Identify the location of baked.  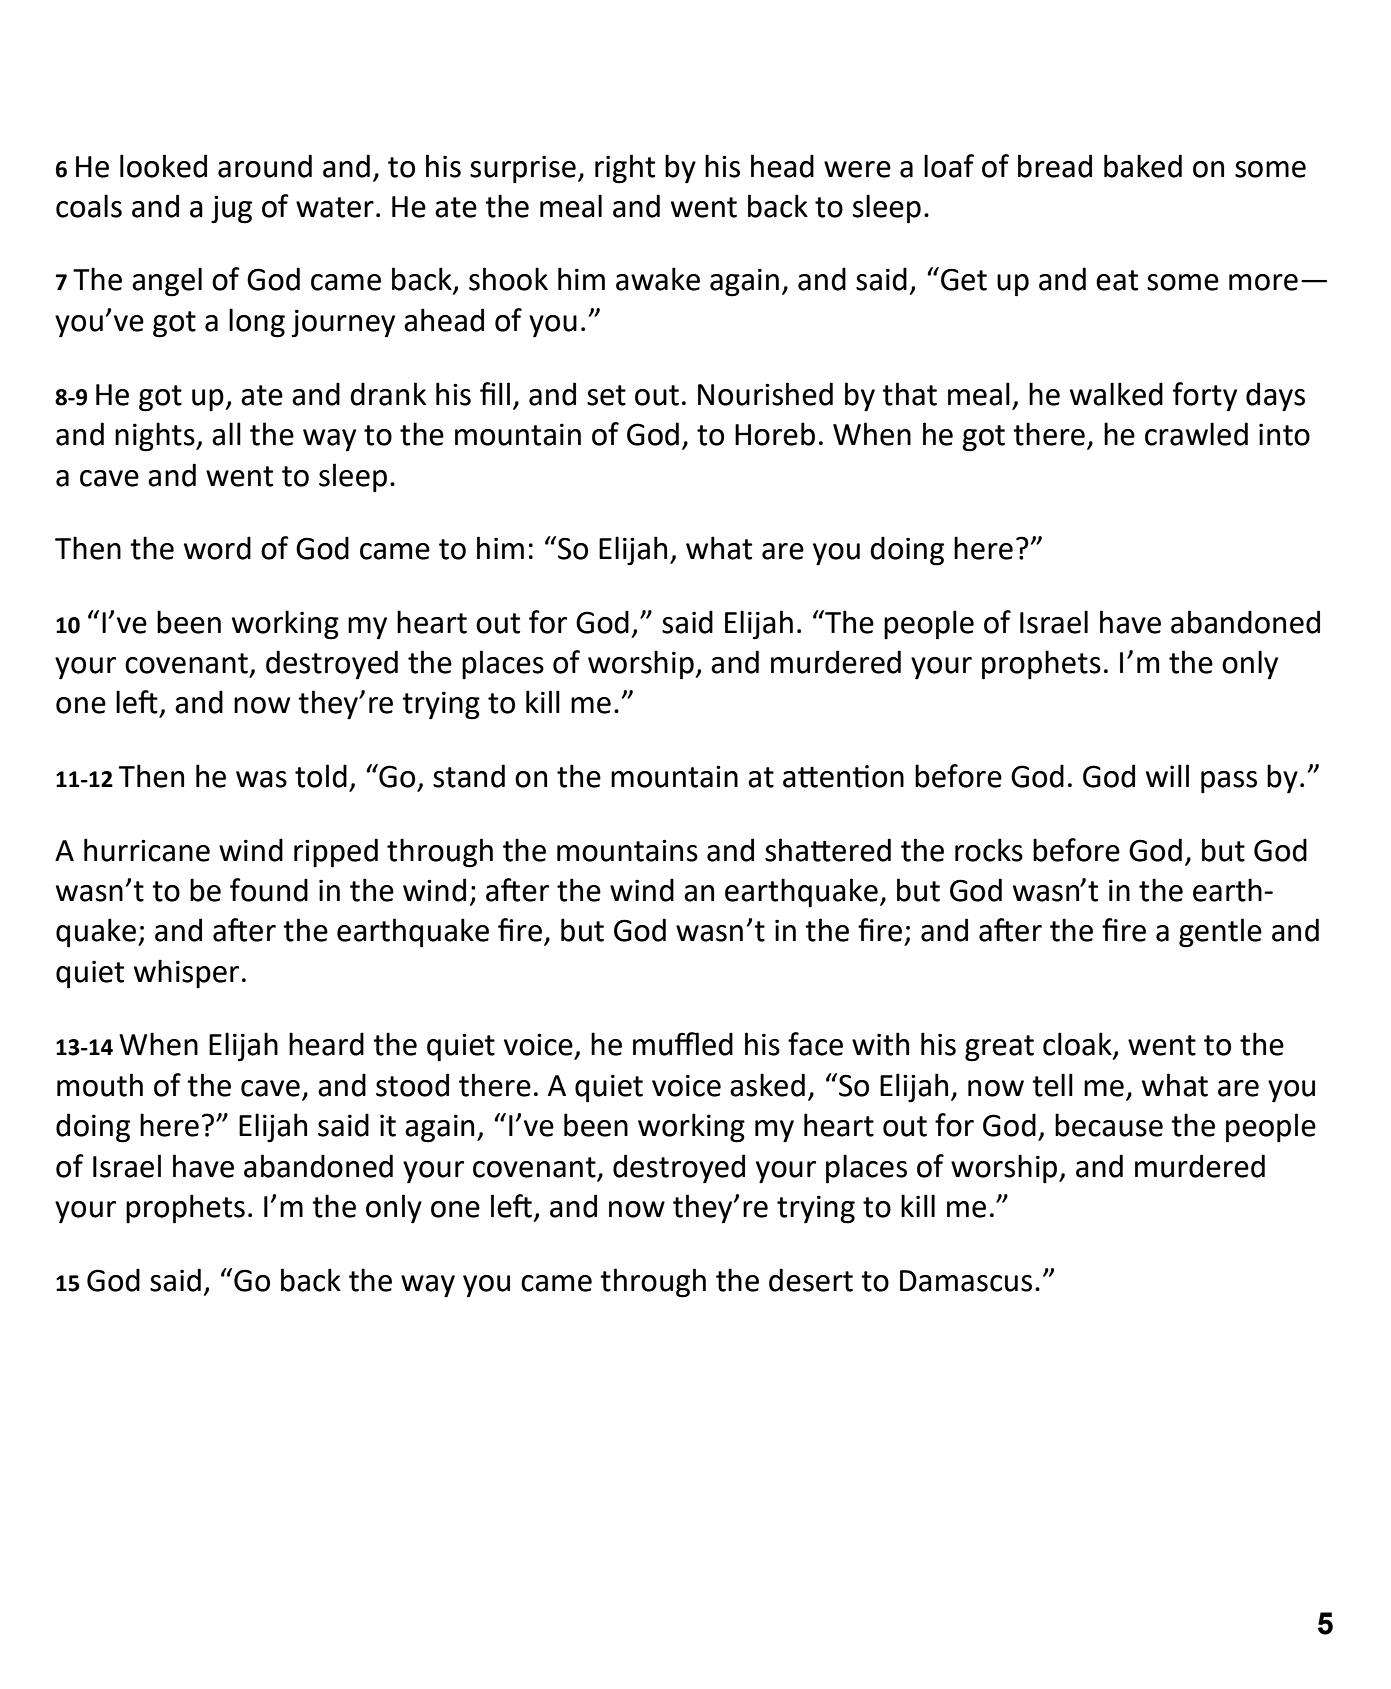
(1143, 166).
